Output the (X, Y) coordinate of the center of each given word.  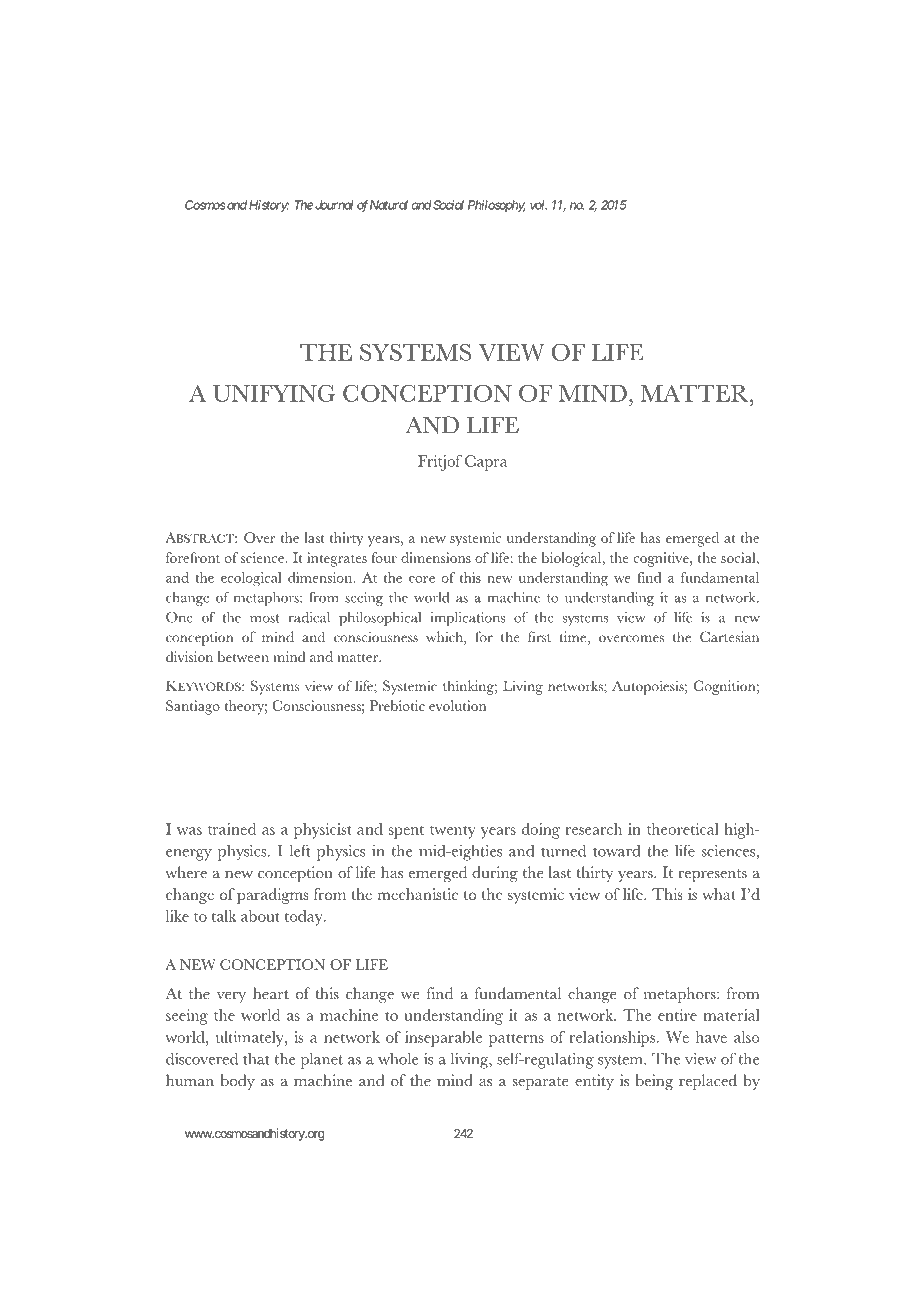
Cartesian (729, 636)
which (445, 638)
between (243, 656)
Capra (486, 463)
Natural (388, 205)
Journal (334, 205)
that (256, 1059)
